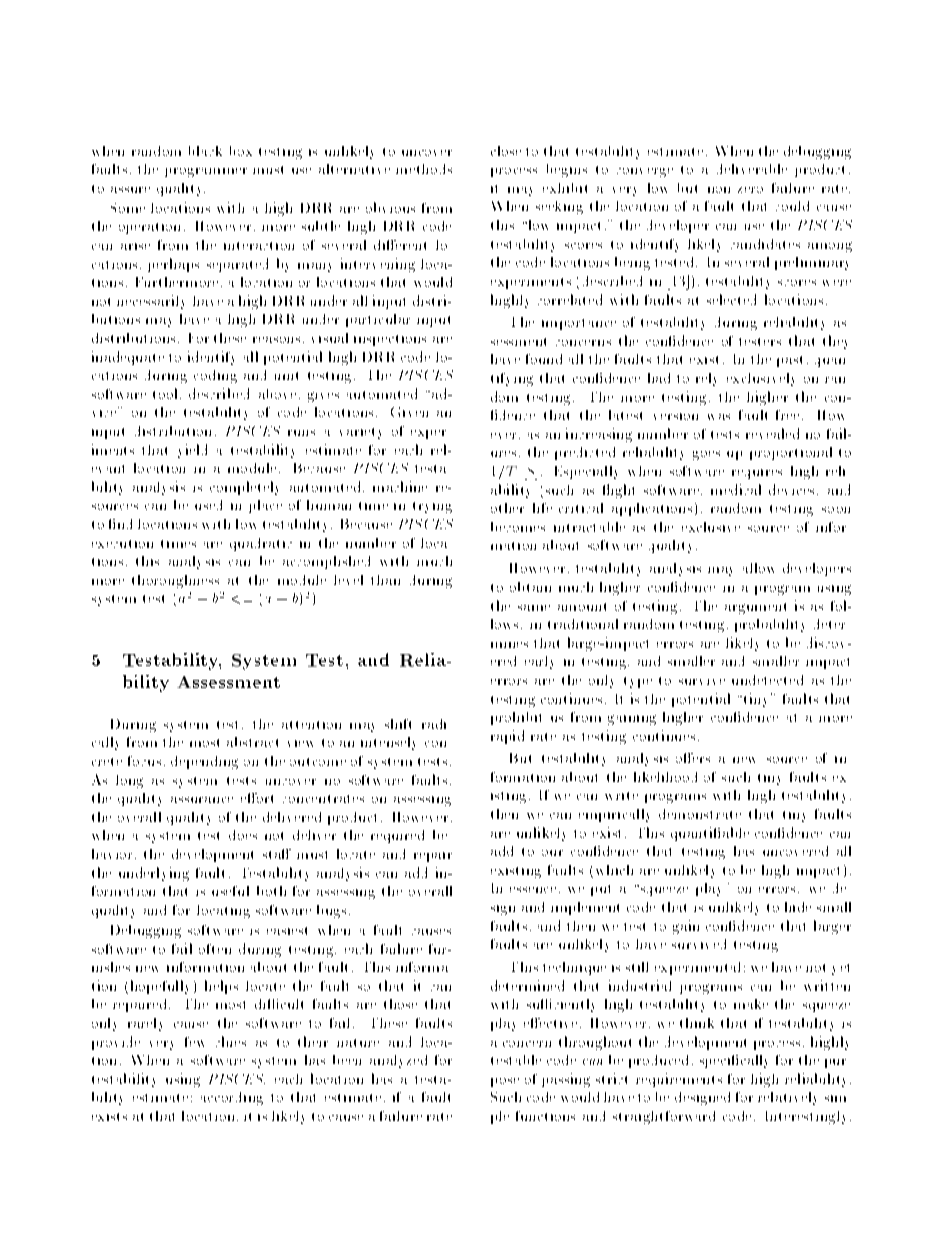 This screenshot has height=1233, width=952. What do you see at coordinates (719, 417) in the screenshot?
I see `was` at bounding box center [719, 417].
